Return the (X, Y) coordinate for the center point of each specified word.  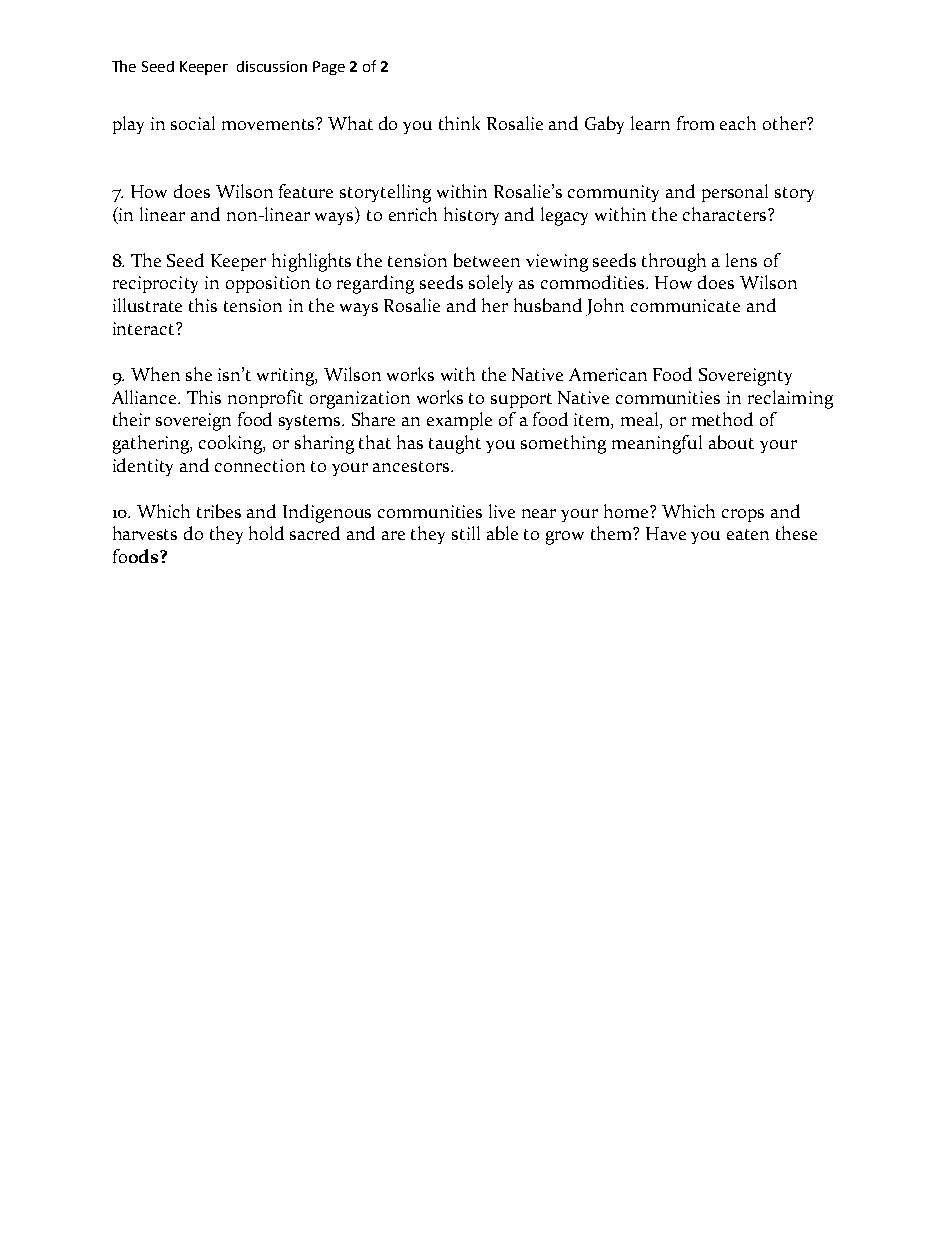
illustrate (147, 305)
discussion (272, 66)
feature (306, 191)
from (695, 123)
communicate (685, 305)
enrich (413, 214)
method (722, 419)
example (459, 421)
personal (735, 193)
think (459, 123)
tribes (219, 511)
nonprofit (265, 399)
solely (491, 284)
